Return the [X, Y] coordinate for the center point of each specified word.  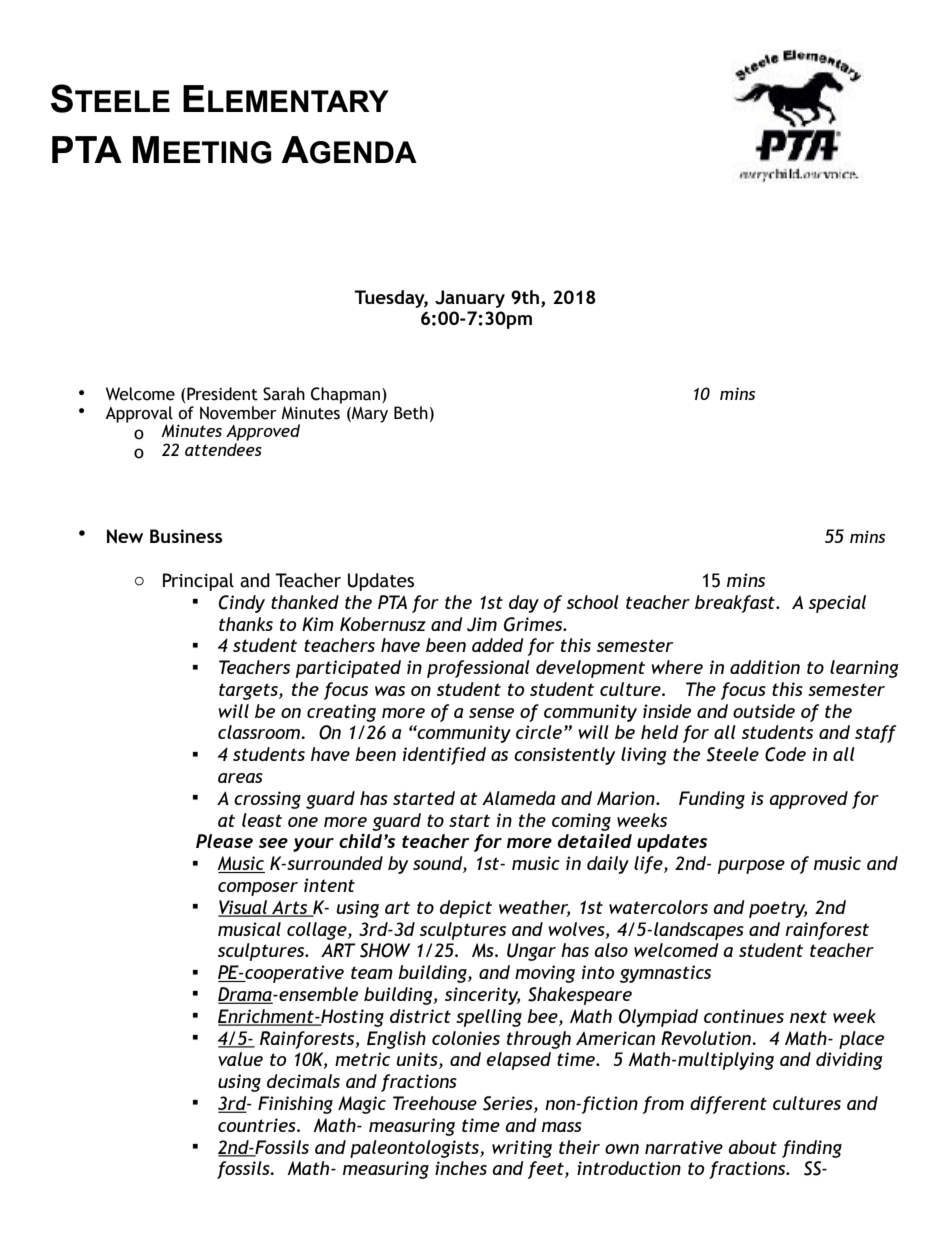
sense [491, 713]
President [222, 394]
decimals [303, 1081]
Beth [411, 413]
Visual [244, 908]
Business [186, 536]
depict [466, 909]
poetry [778, 909]
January [470, 299]
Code [785, 754]
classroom [260, 732]
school [593, 602]
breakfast [736, 604]
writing [522, 1149]
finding [812, 1149]
